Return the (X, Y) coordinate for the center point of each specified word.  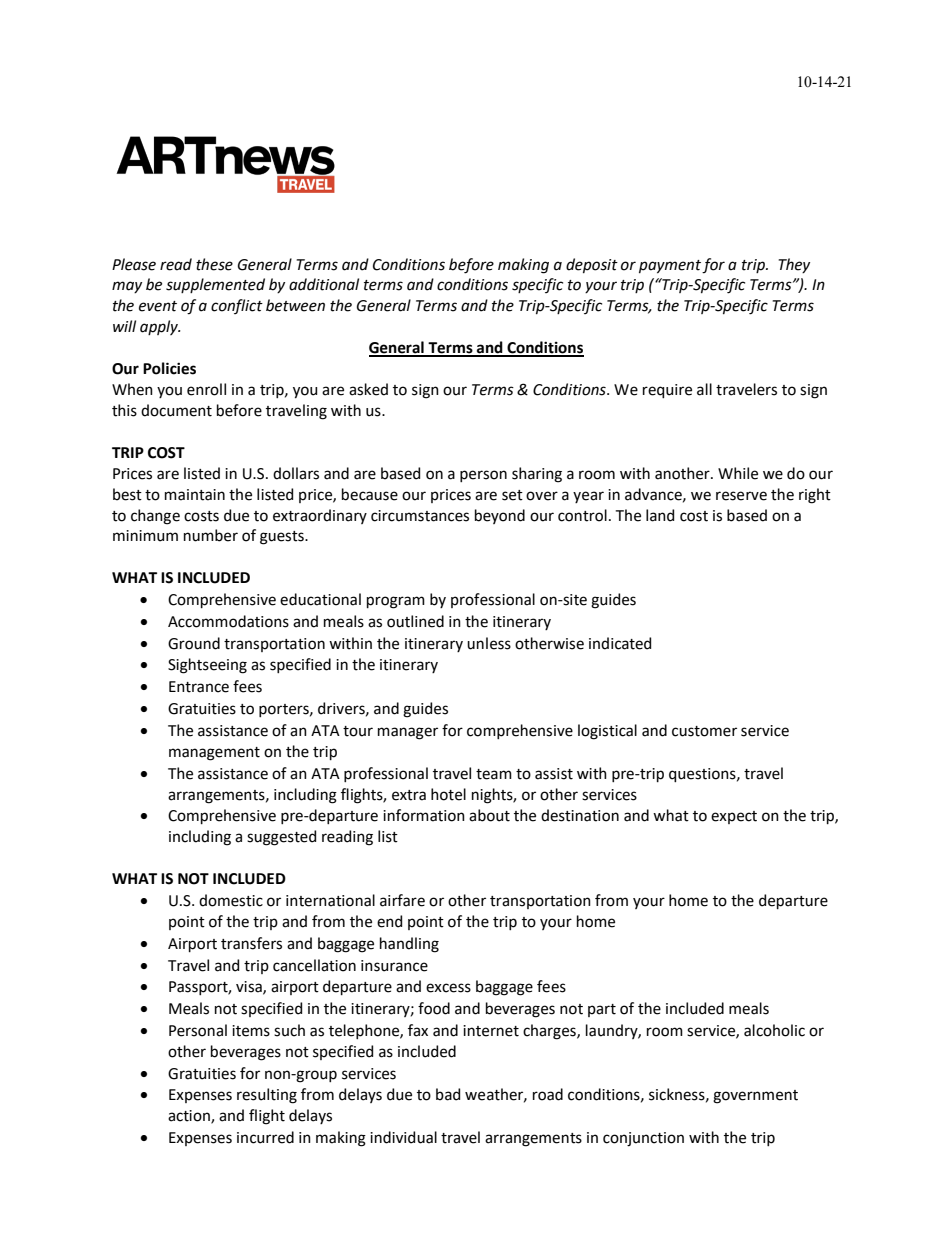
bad (448, 1094)
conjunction (643, 1139)
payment (670, 267)
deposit (592, 265)
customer (704, 731)
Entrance (199, 687)
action (190, 1117)
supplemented (215, 285)
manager (408, 733)
